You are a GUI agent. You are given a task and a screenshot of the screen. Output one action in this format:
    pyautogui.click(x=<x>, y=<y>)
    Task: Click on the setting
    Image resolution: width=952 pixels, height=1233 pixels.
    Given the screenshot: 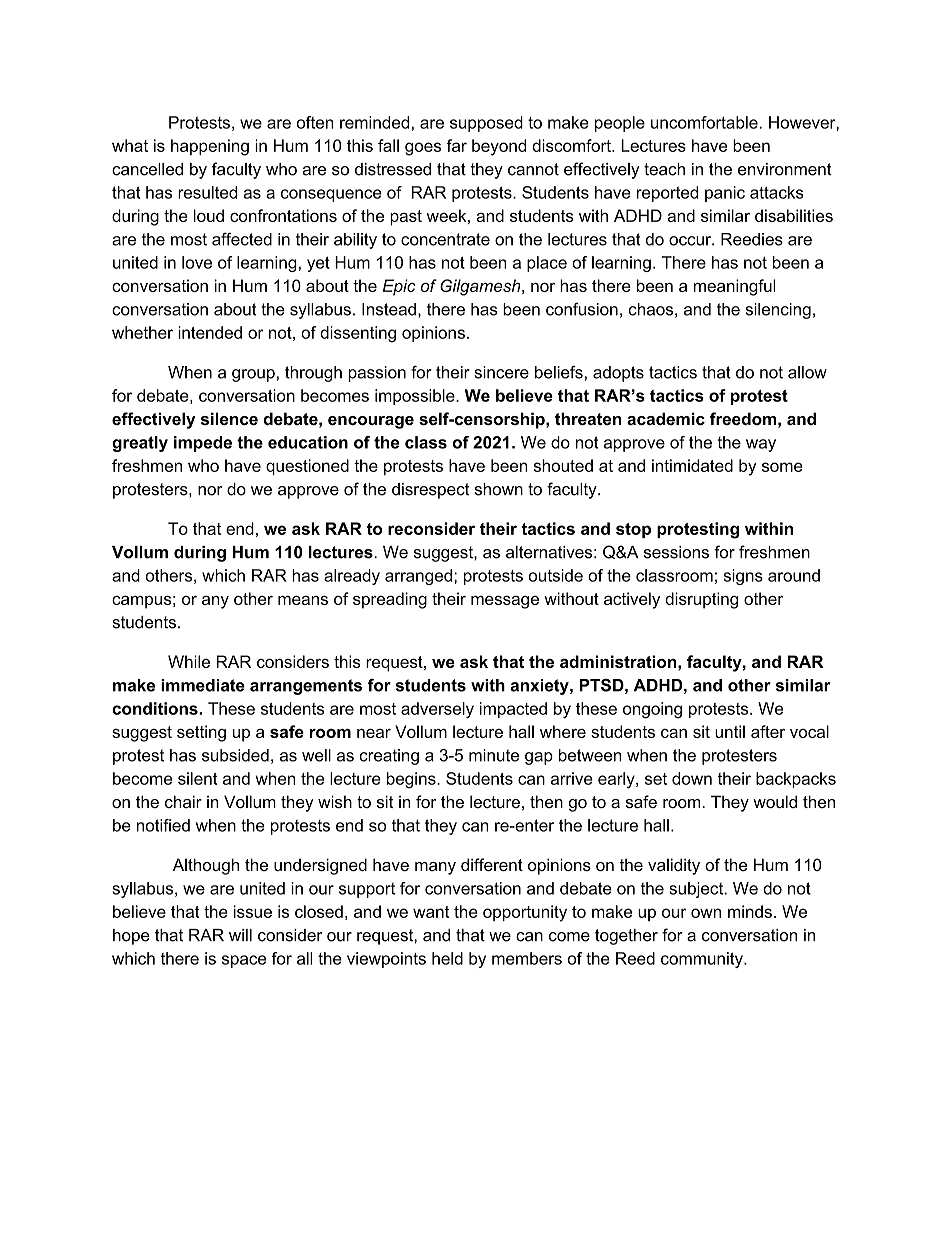 What is the action you would take?
    pyautogui.click(x=201, y=733)
